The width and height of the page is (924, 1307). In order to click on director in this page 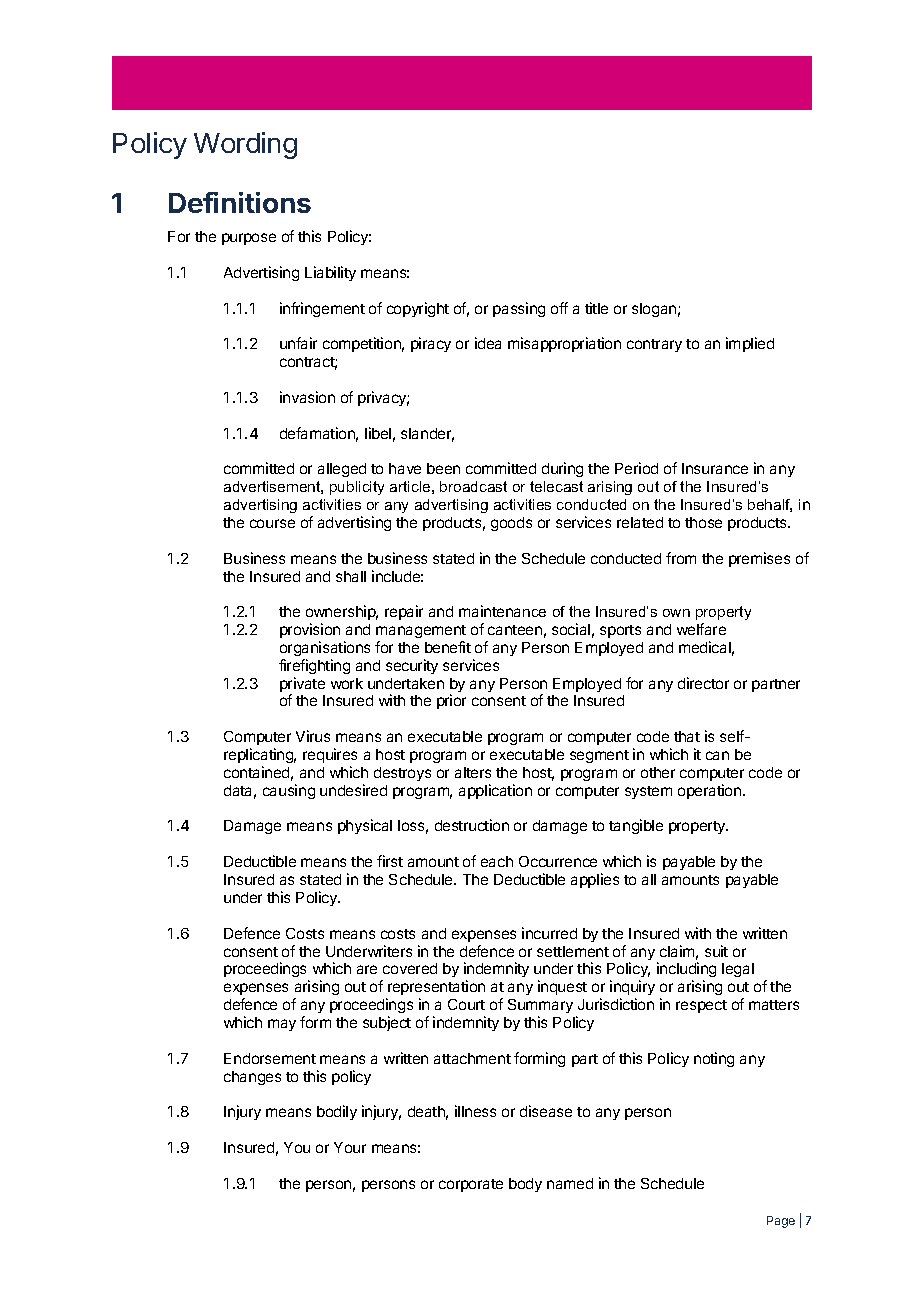, I will do `click(703, 683)`.
